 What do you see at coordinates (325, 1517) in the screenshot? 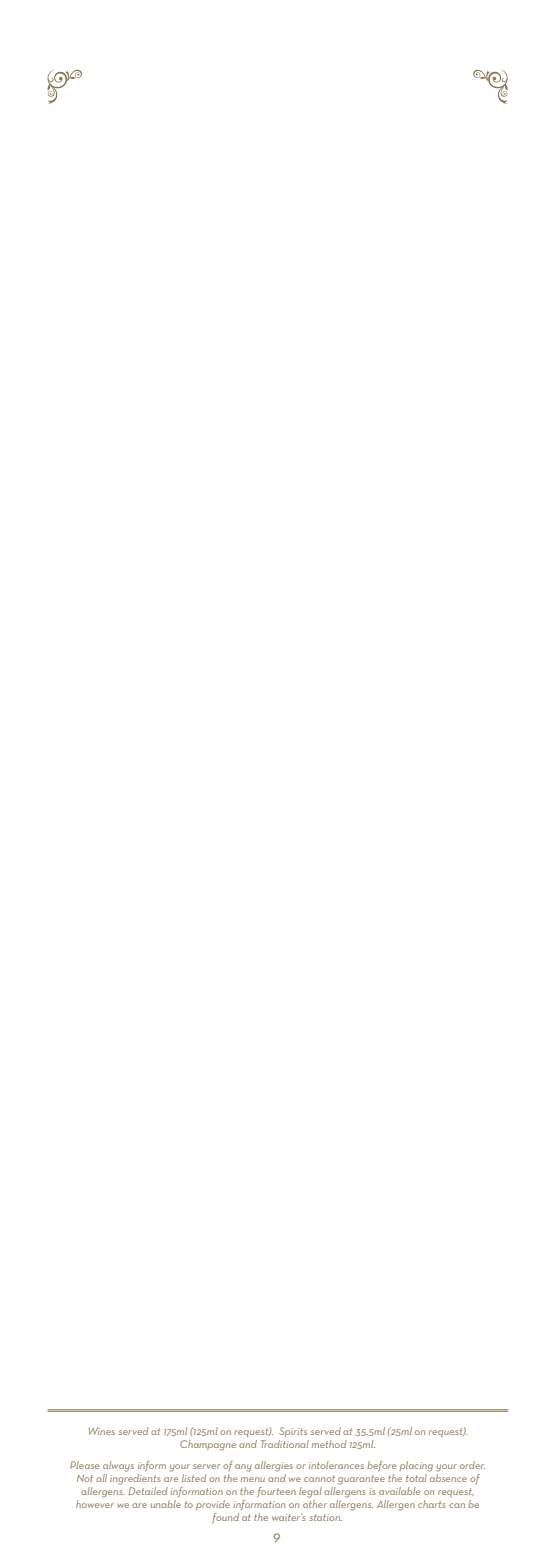
I see `station` at bounding box center [325, 1517].
